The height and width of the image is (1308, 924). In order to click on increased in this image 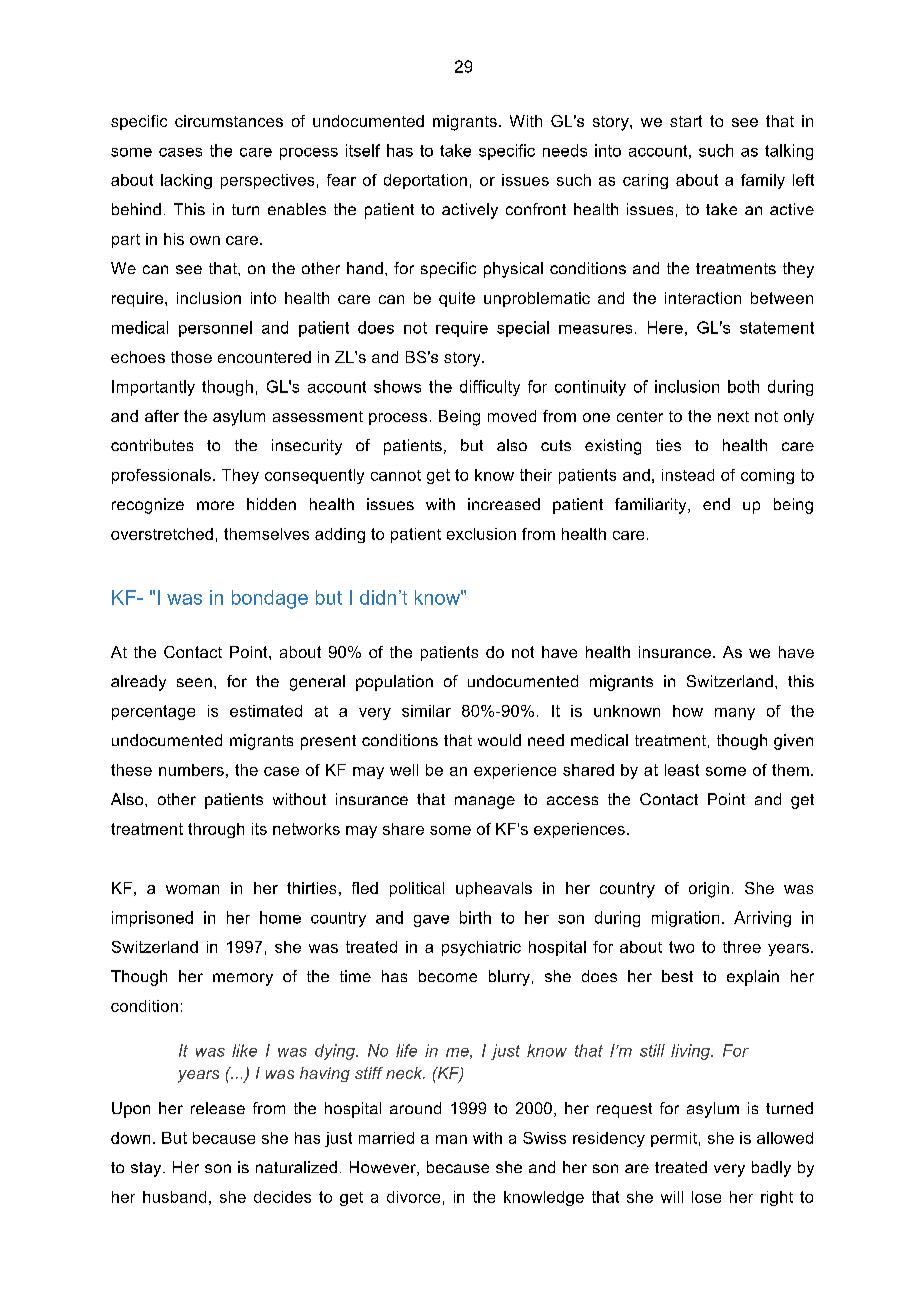, I will do `click(504, 504)`.
